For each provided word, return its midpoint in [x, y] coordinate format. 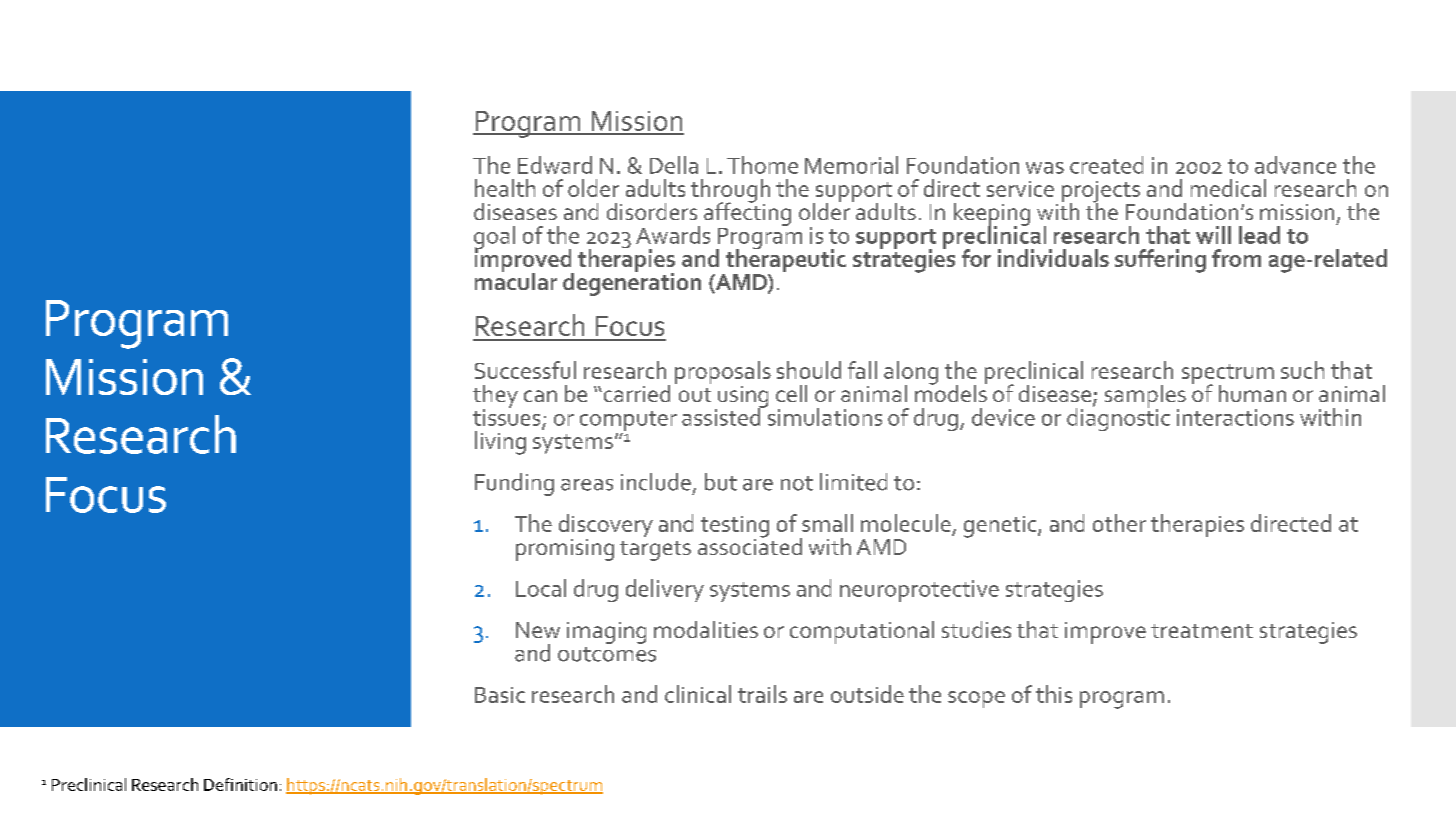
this [1054, 694]
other [1119, 523]
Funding [514, 484]
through [730, 192]
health [505, 188]
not [797, 483]
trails [762, 694]
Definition [240, 784]
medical [1228, 188]
